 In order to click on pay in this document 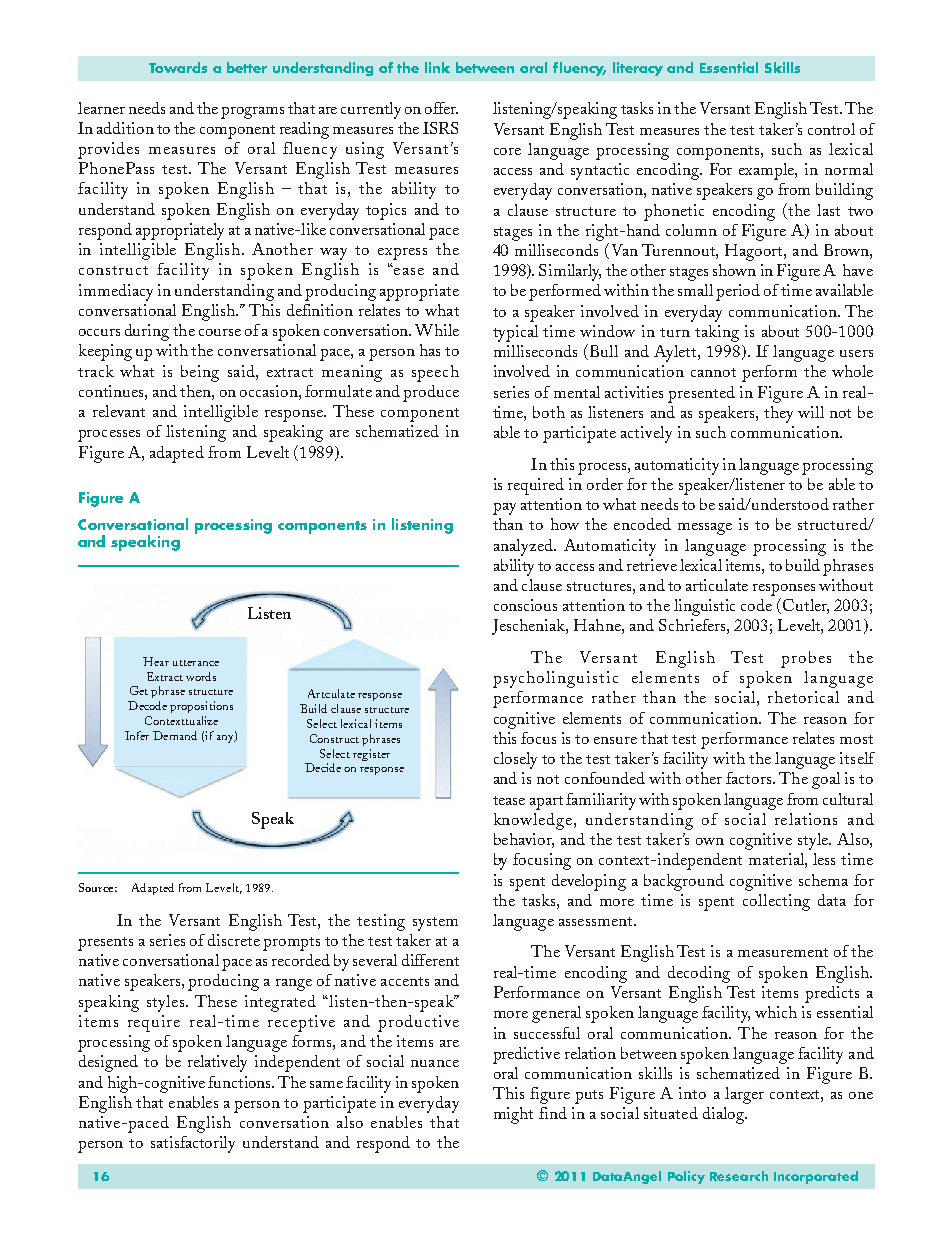, I will do `click(504, 509)`.
